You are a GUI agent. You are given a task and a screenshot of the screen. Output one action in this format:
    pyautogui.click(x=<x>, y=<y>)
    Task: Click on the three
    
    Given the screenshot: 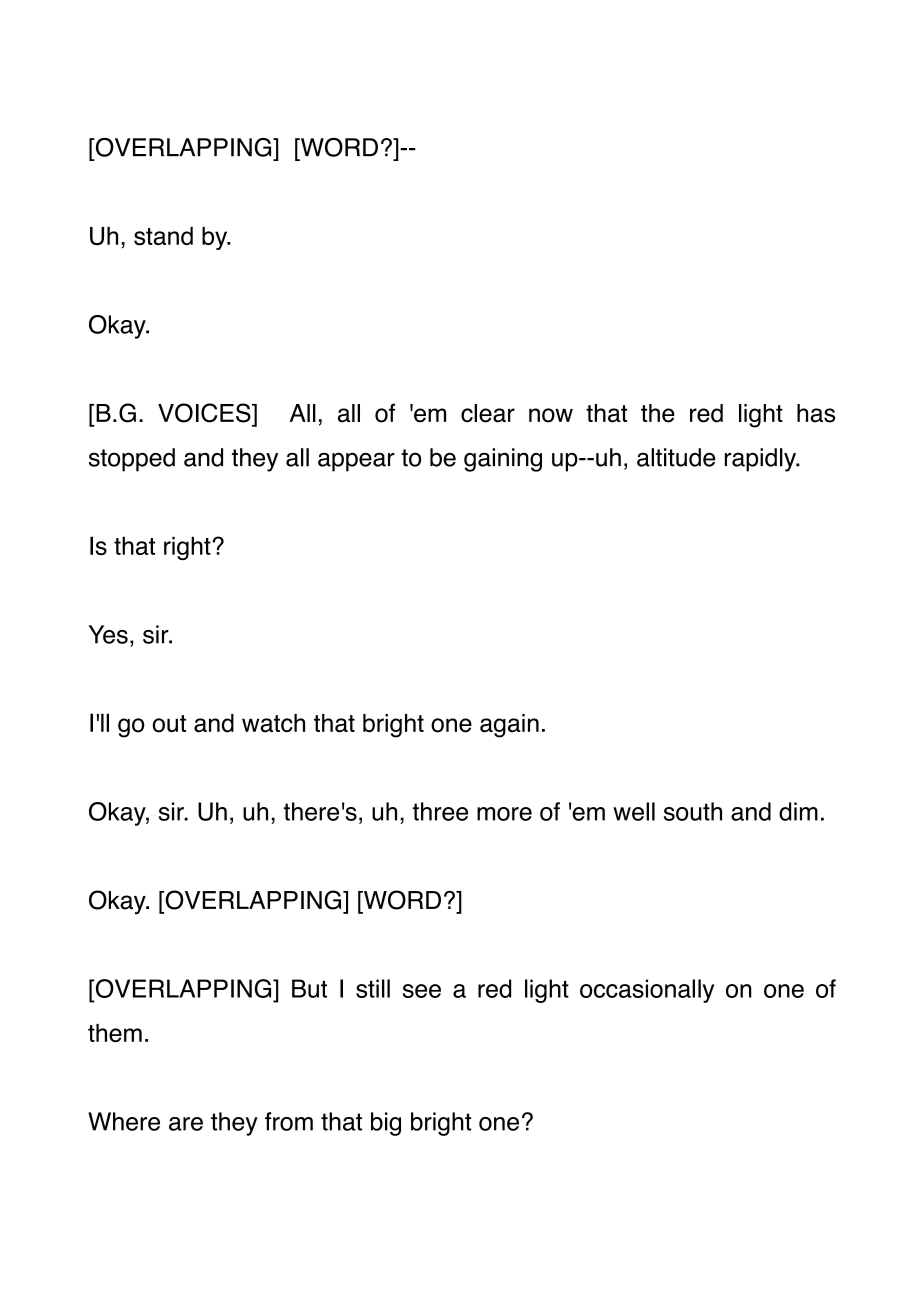 What is the action you would take?
    pyautogui.click(x=440, y=811)
